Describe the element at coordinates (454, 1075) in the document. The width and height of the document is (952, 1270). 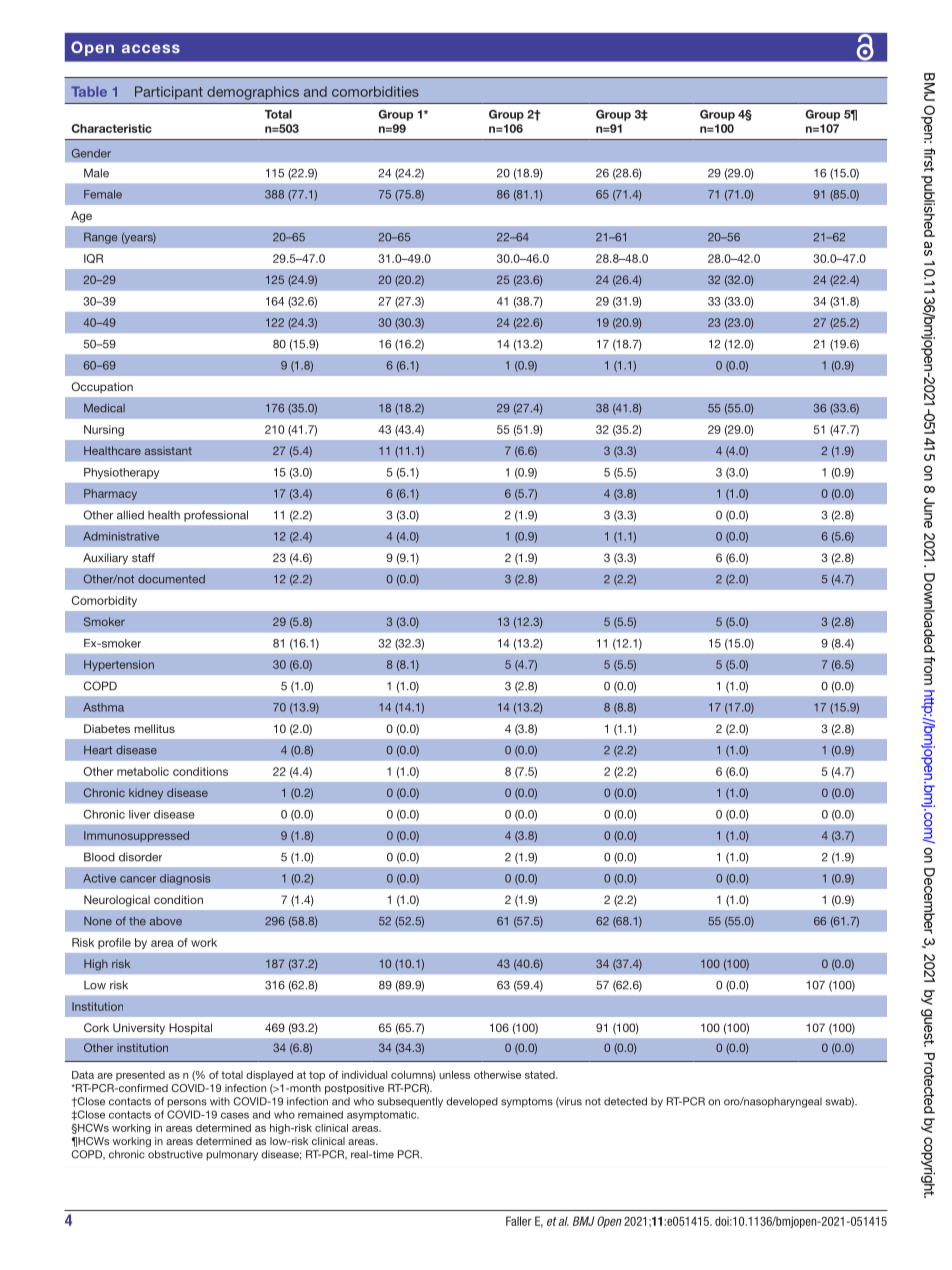
I see `unless` at that location.
